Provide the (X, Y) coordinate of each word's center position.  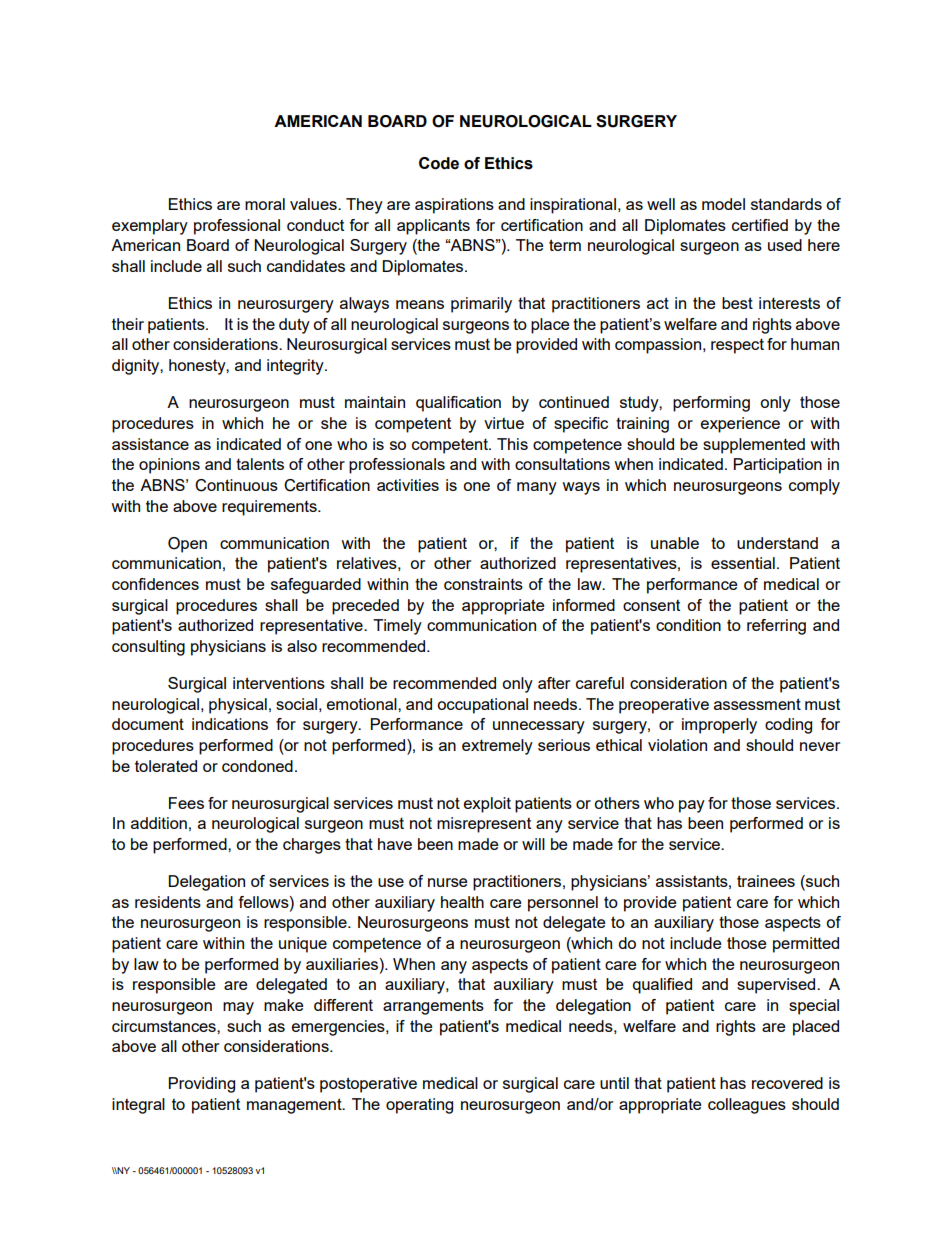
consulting (148, 648)
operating (419, 1106)
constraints (483, 584)
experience (740, 425)
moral (265, 204)
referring (776, 627)
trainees (766, 881)
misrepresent (484, 825)
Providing (202, 1085)
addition (159, 823)
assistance (150, 444)
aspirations (454, 206)
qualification (458, 404)
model (723, 204)
